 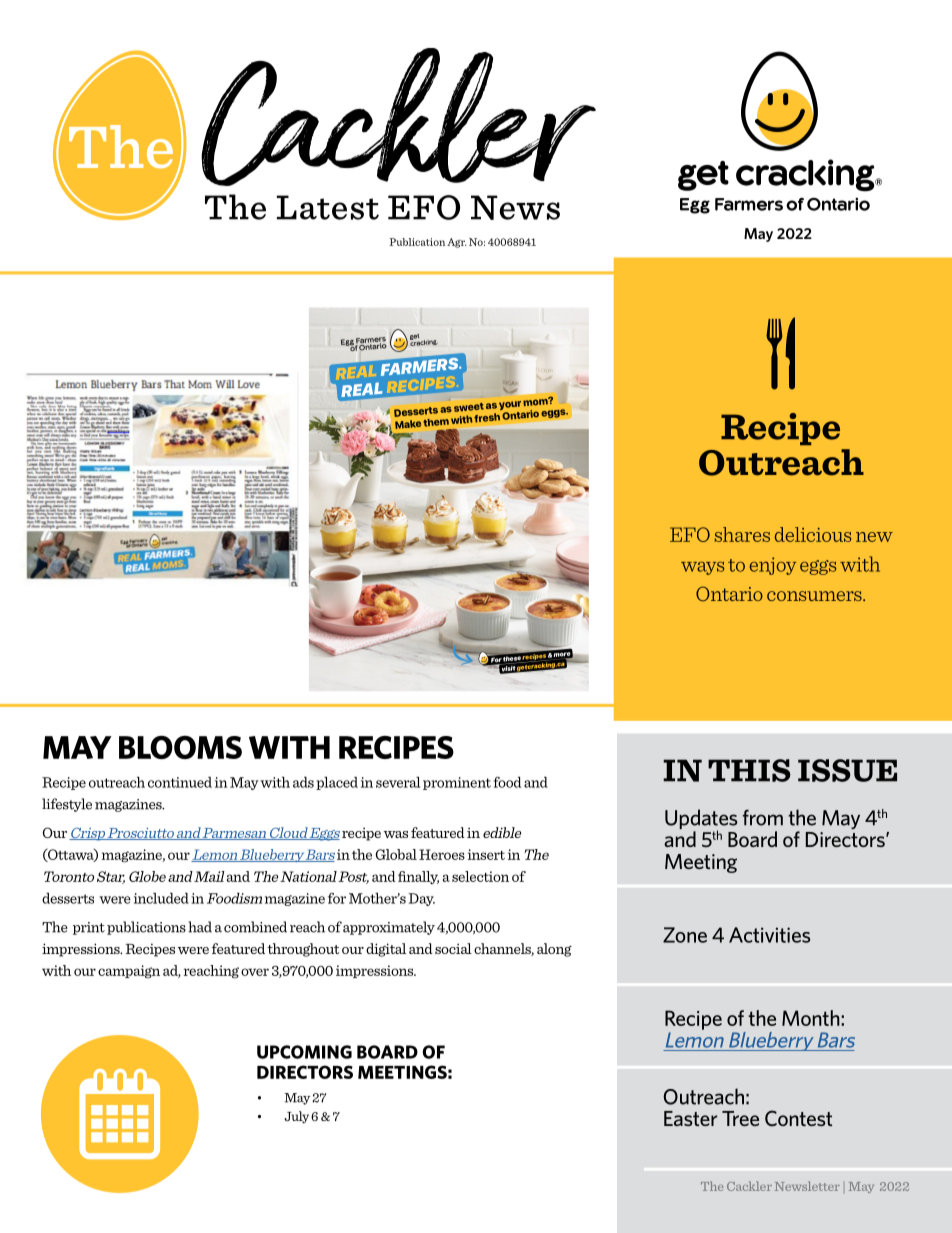 What do you see at coordinates (328, 207) in the screenshot?
I see `Latest` at bounding box center [328, 207].
